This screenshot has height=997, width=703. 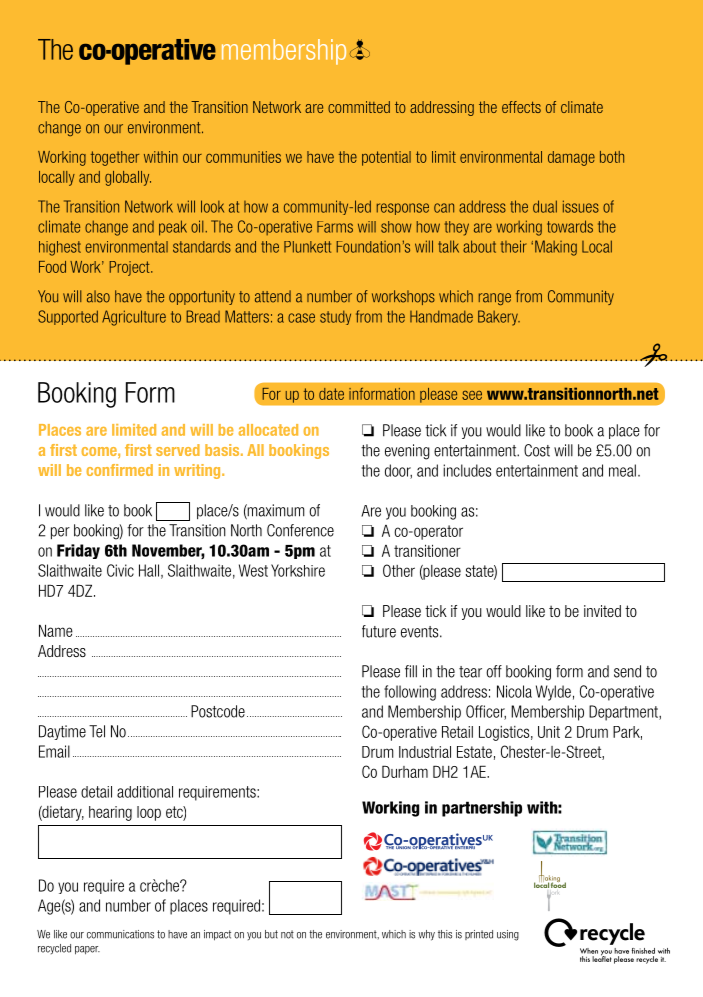 I want to click on committed, so click(x=359, y=107).
